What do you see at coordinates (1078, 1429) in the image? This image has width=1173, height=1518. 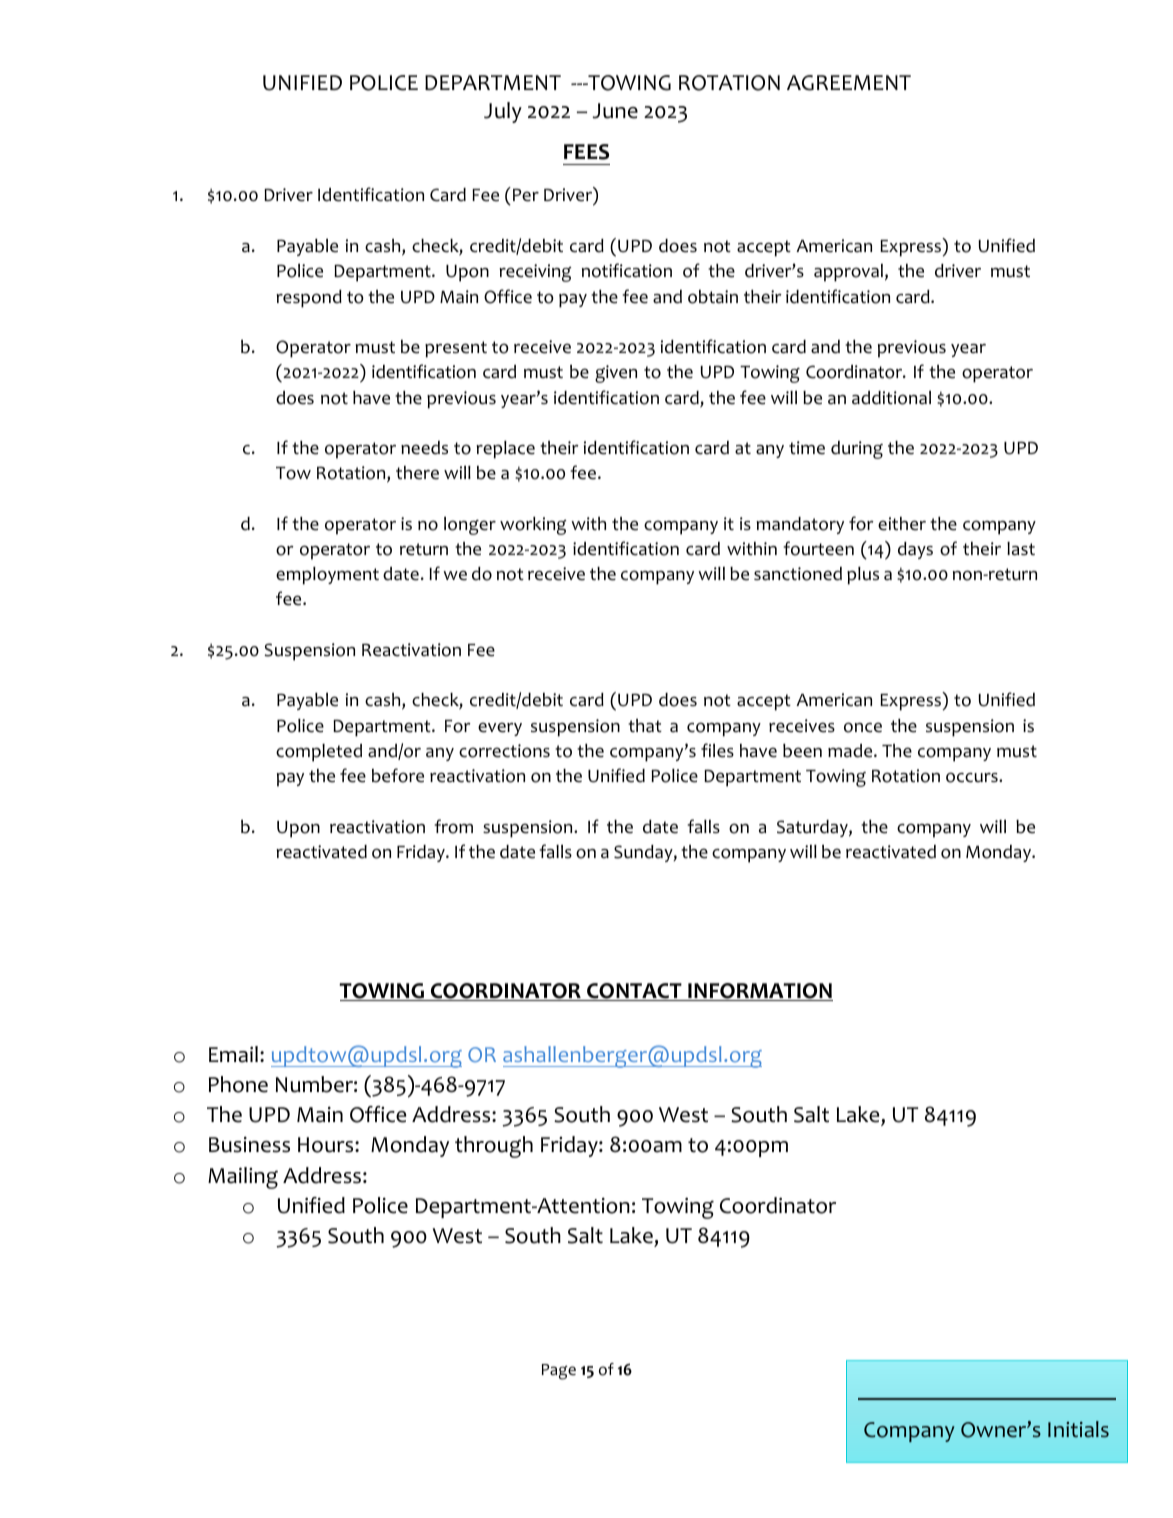 I see `Initials` at bounding box center [1078, 1429].
